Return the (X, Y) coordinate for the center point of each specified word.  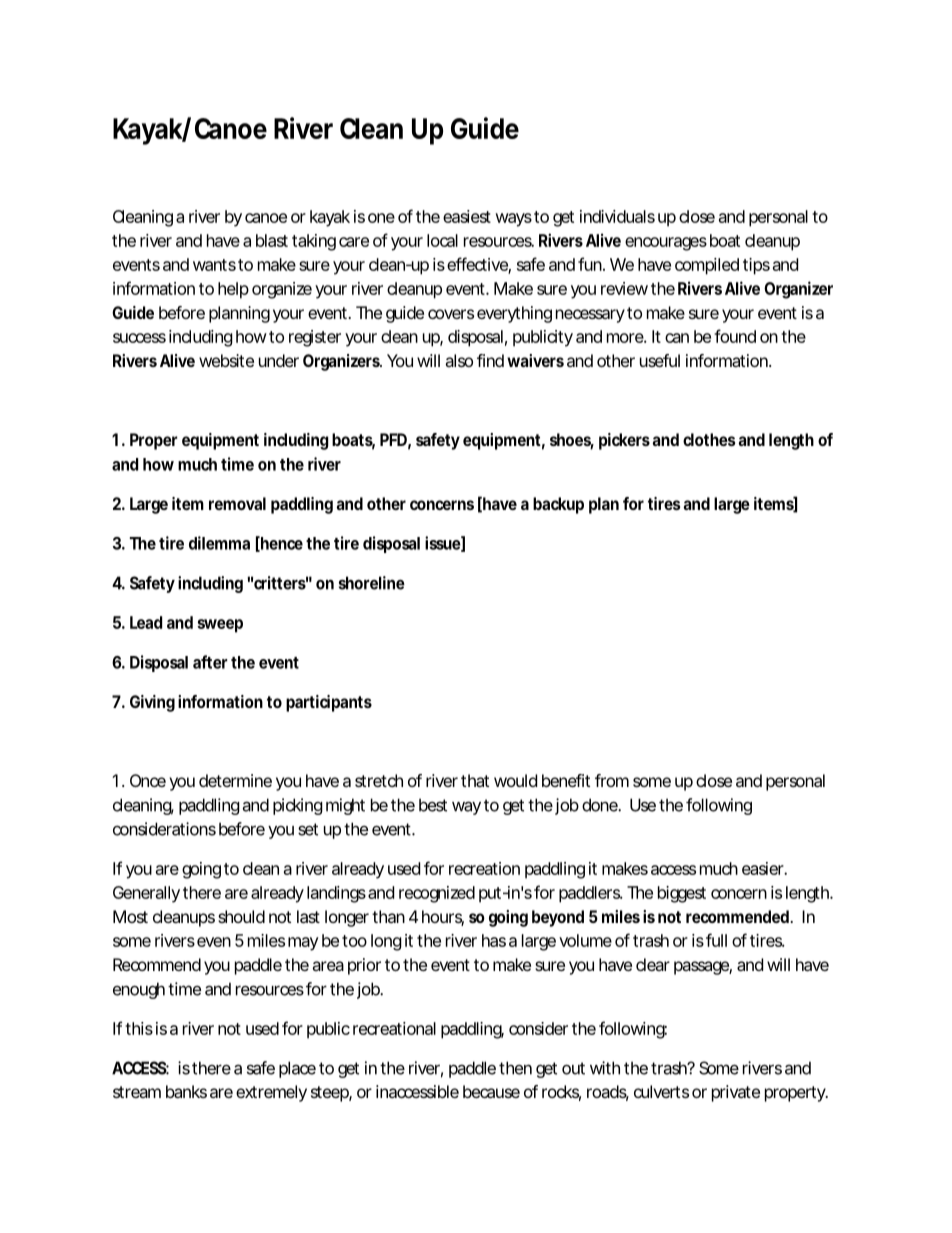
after (210, 662)
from (612, 780)
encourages (666, 244)
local (442, 240)
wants (214, 265)
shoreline (372, 583)
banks (186, 1091)
